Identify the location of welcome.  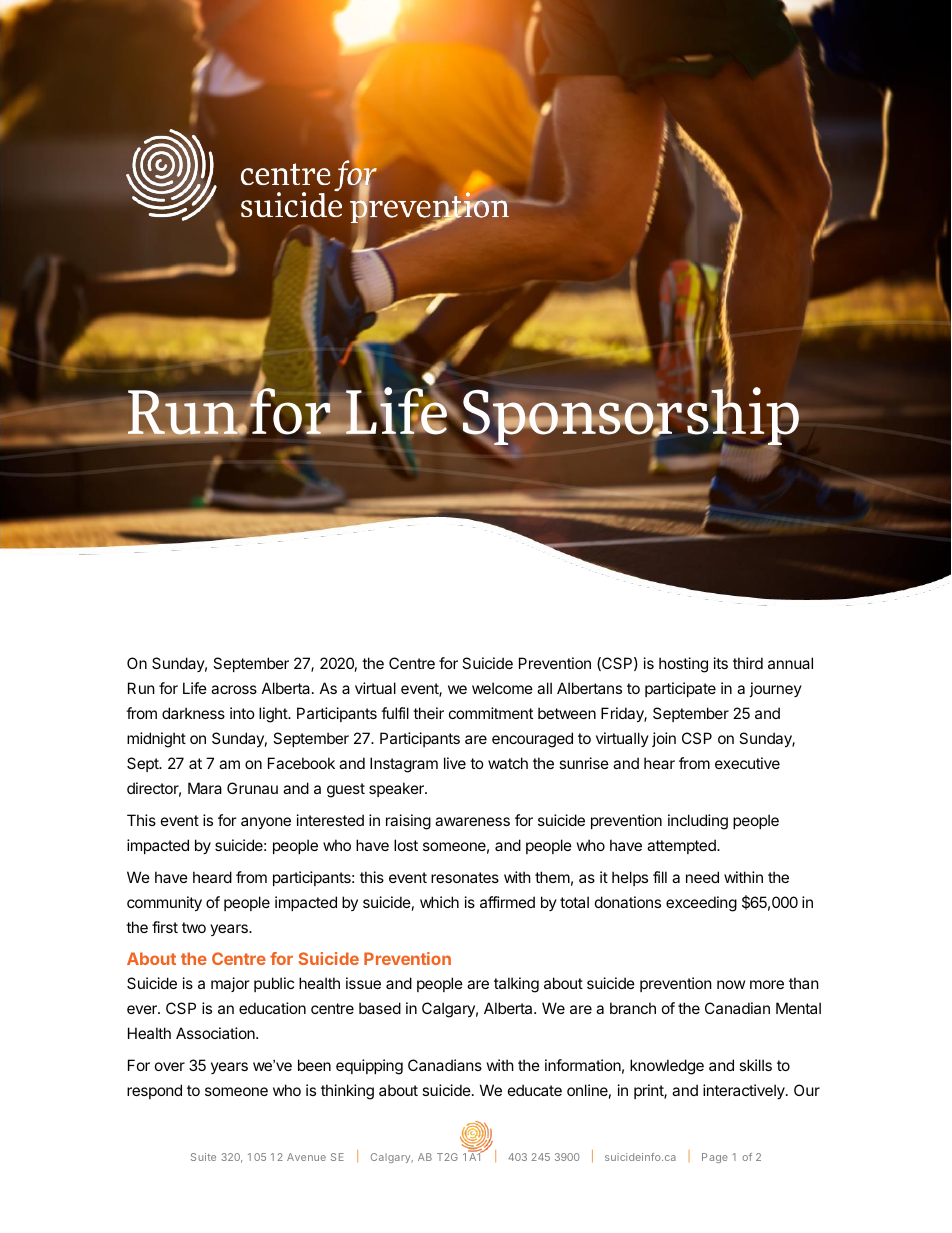
(502, 688).
